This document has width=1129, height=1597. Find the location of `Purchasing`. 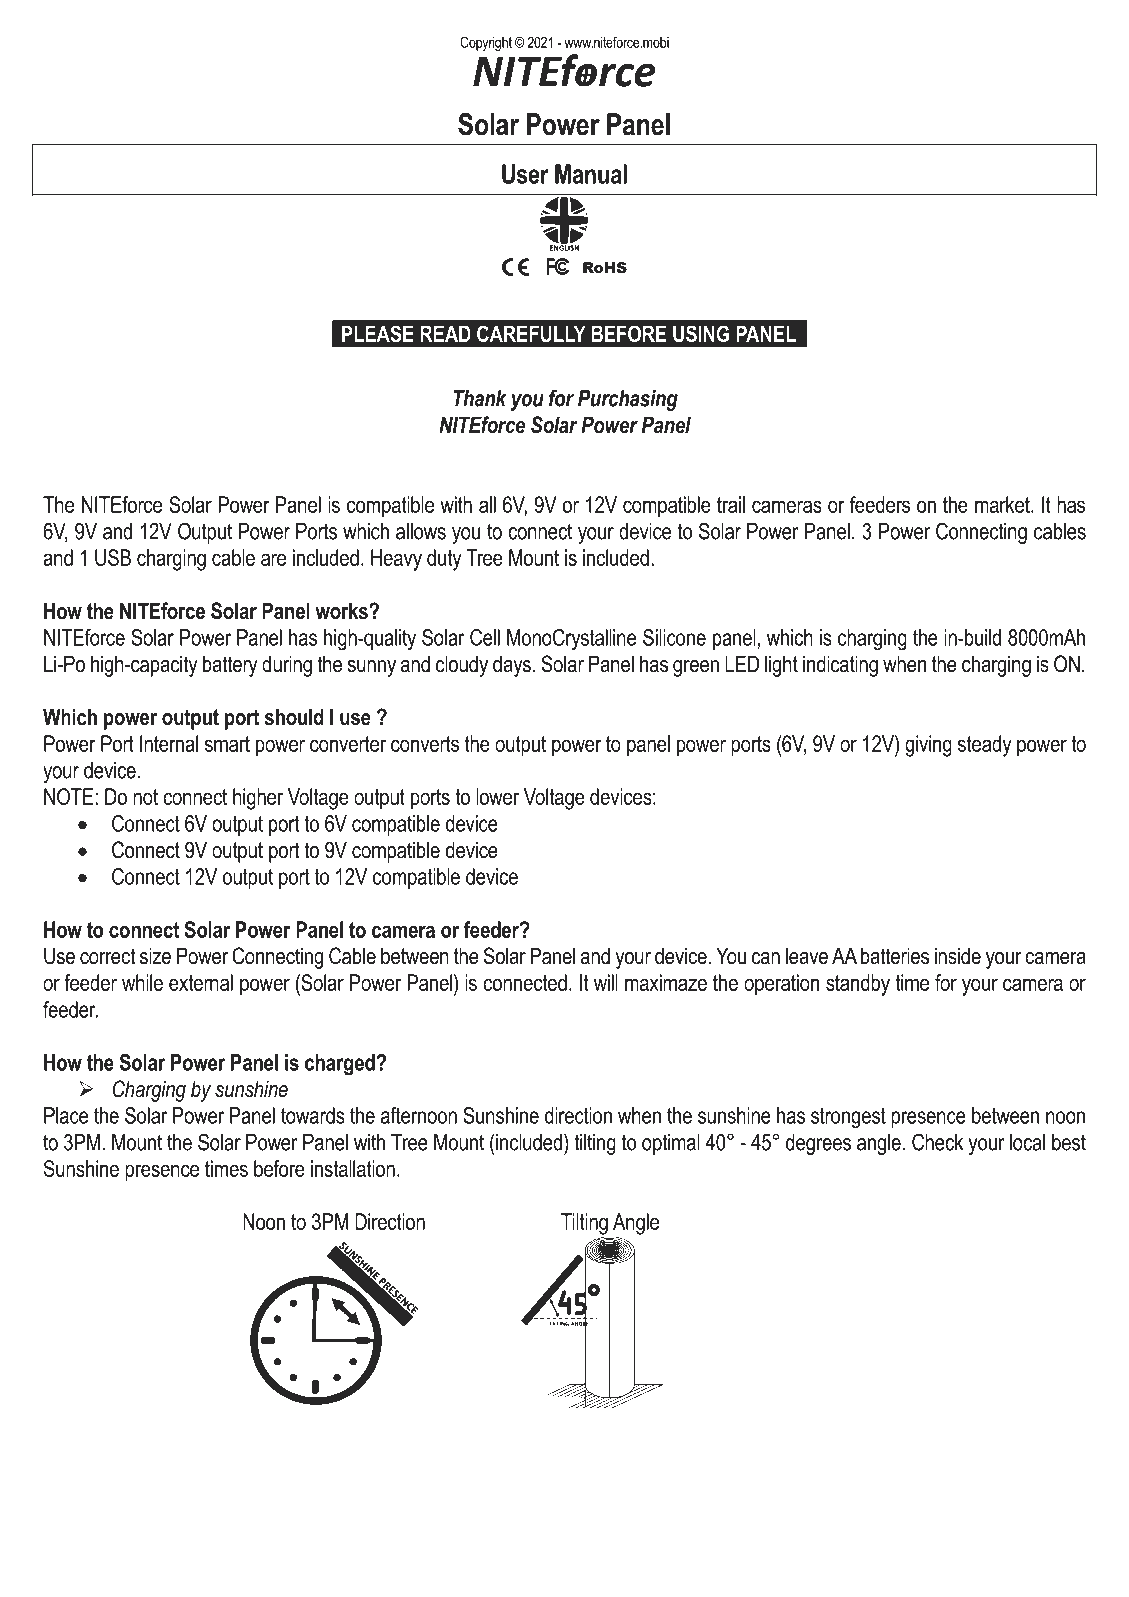

Purchasing is located at coordinates (628, 400).
